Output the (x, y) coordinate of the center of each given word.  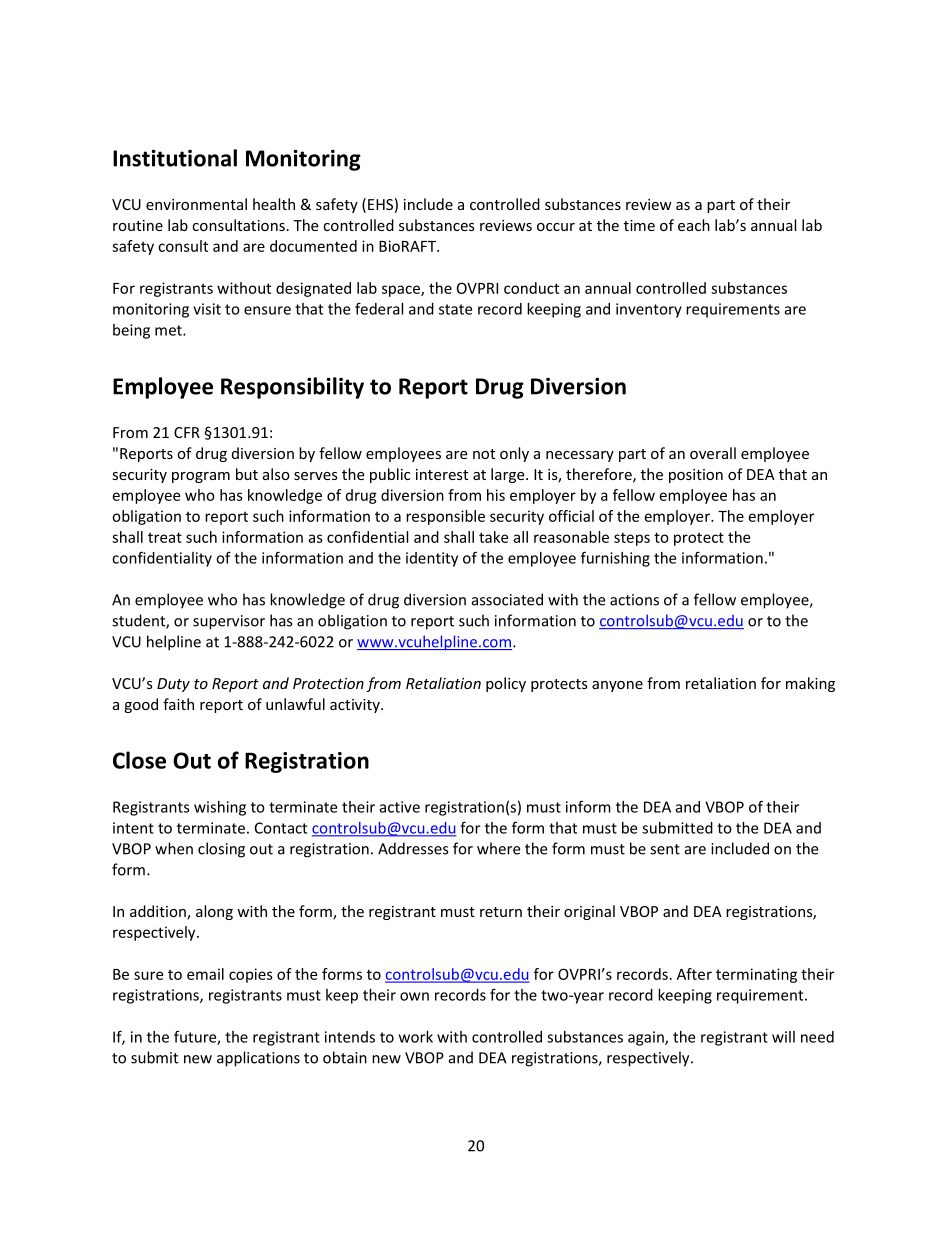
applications (258, 1059)
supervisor (229, 622)
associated (507, 599)
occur (556, 227)
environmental (196, 204)
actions (634, 600)
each (694, 225)
